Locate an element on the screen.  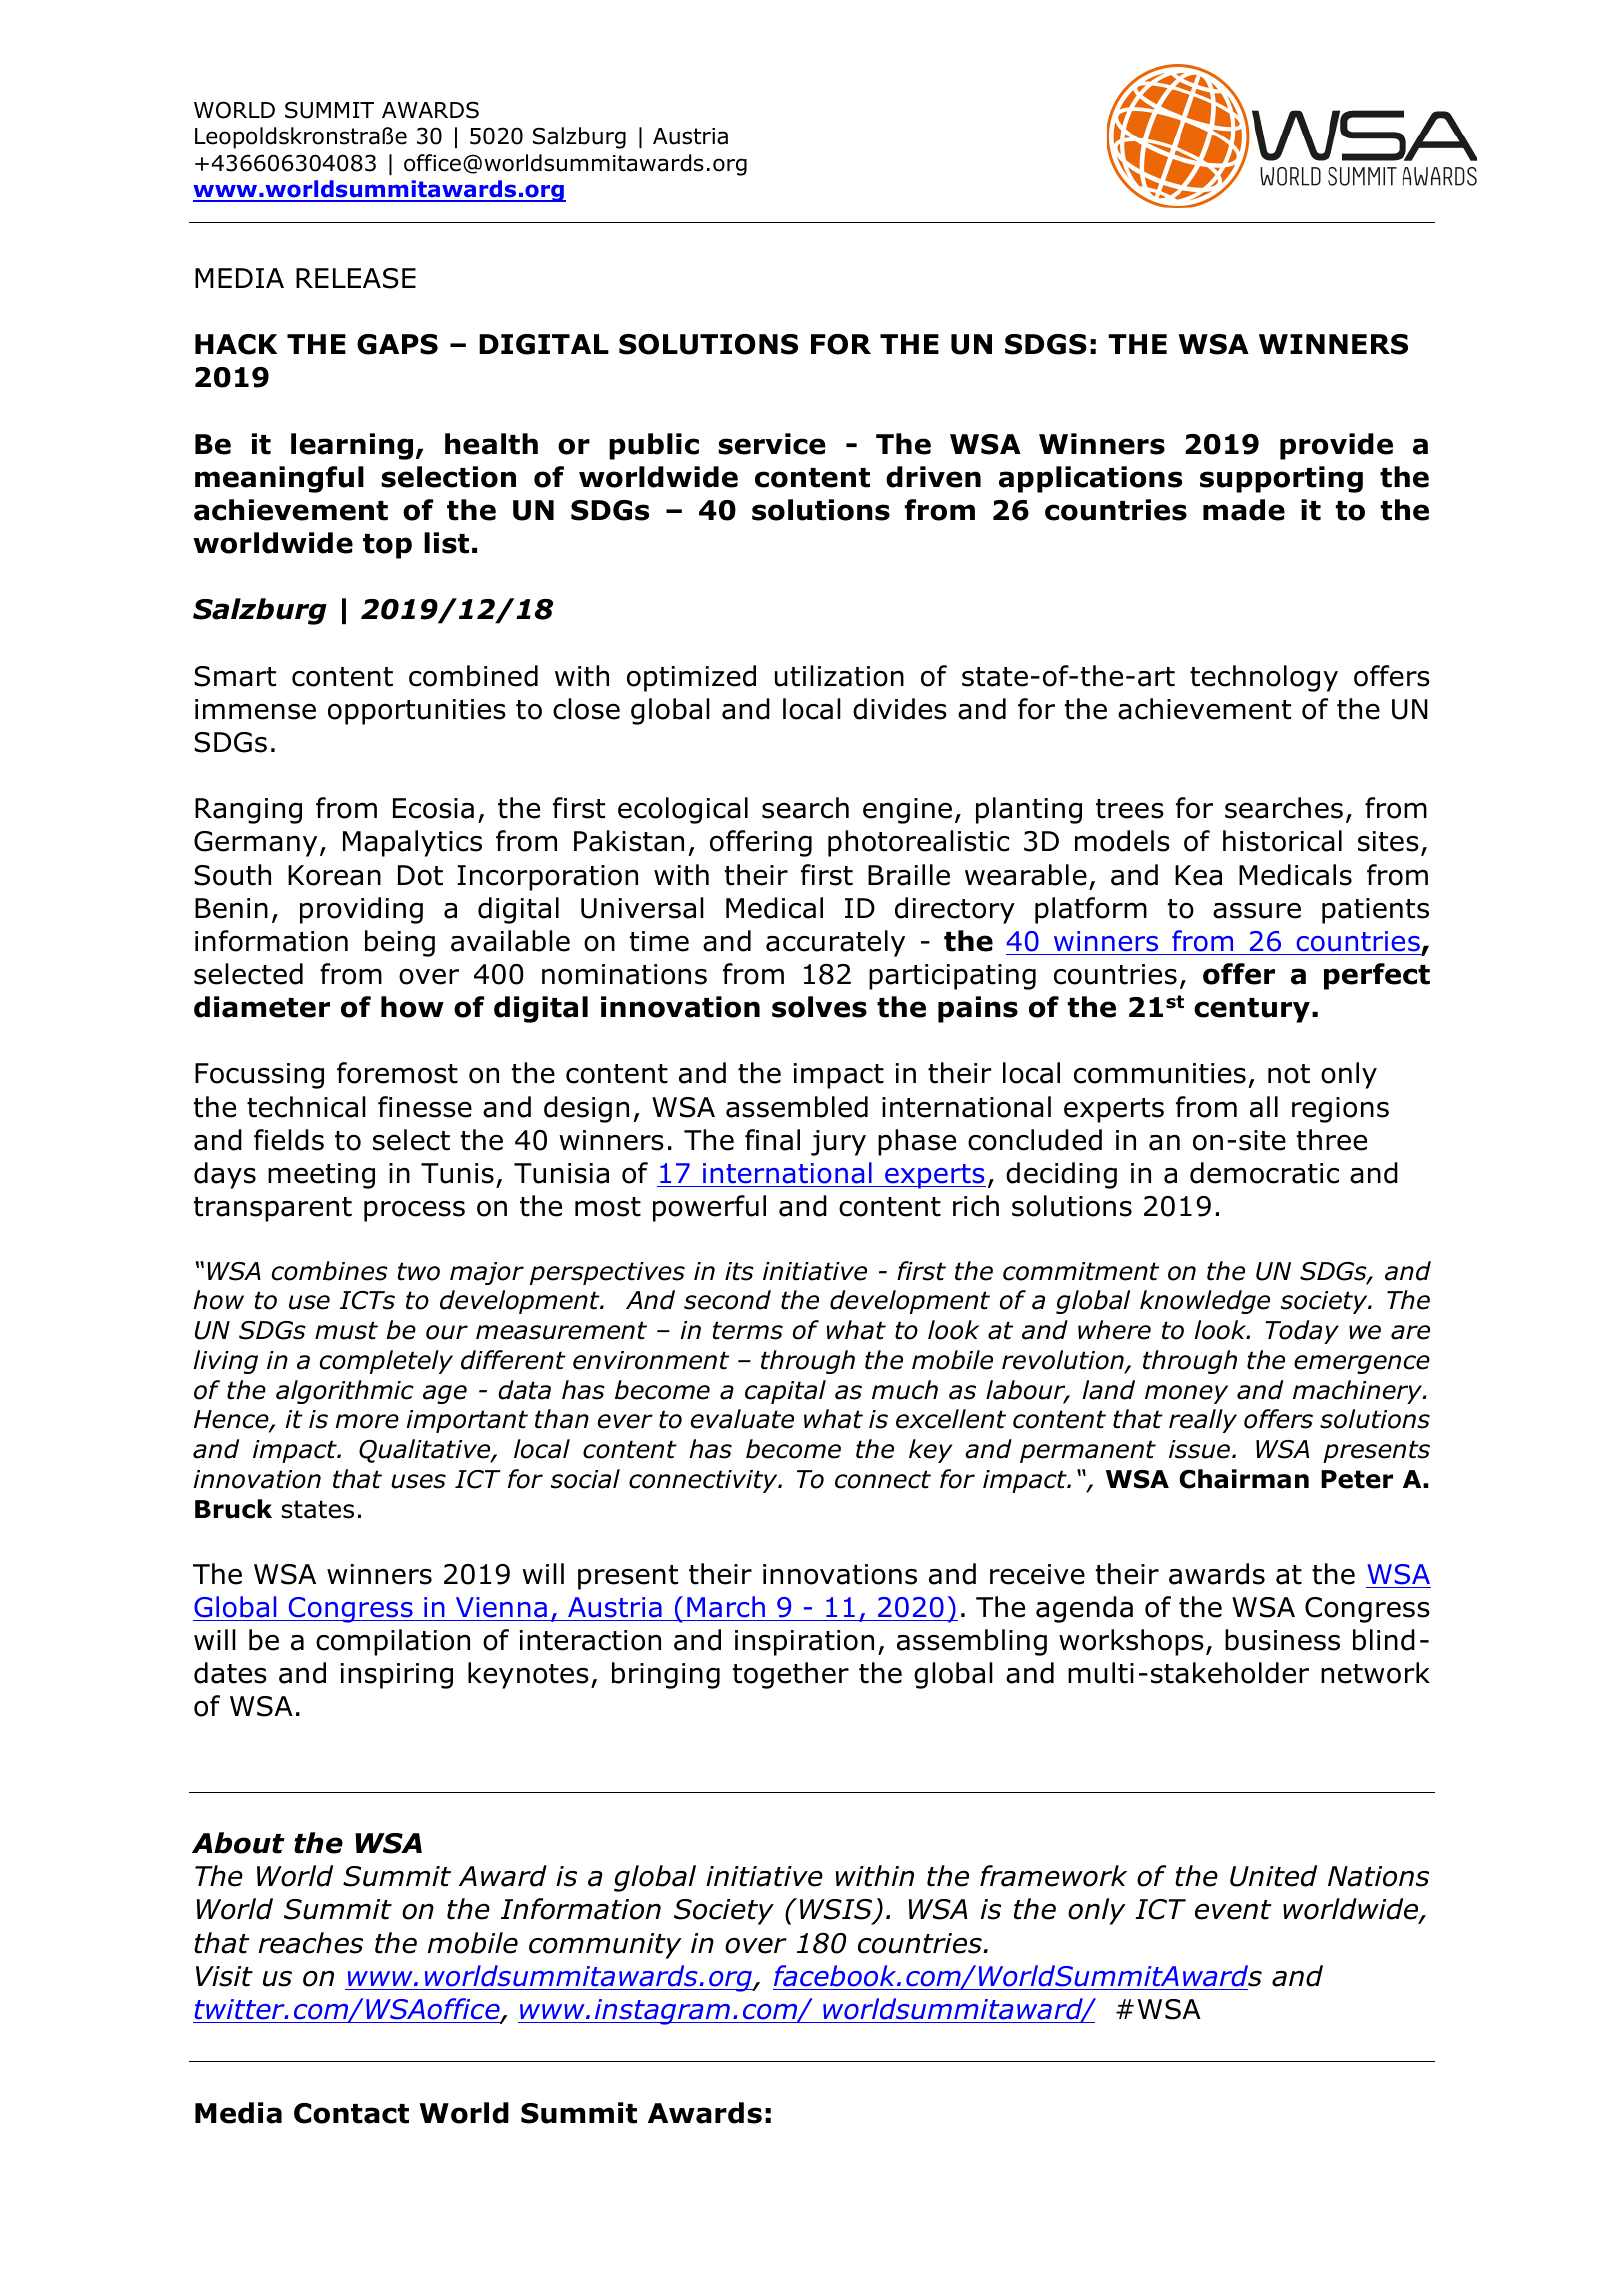
utilization is located at coordinates (839, 676).
